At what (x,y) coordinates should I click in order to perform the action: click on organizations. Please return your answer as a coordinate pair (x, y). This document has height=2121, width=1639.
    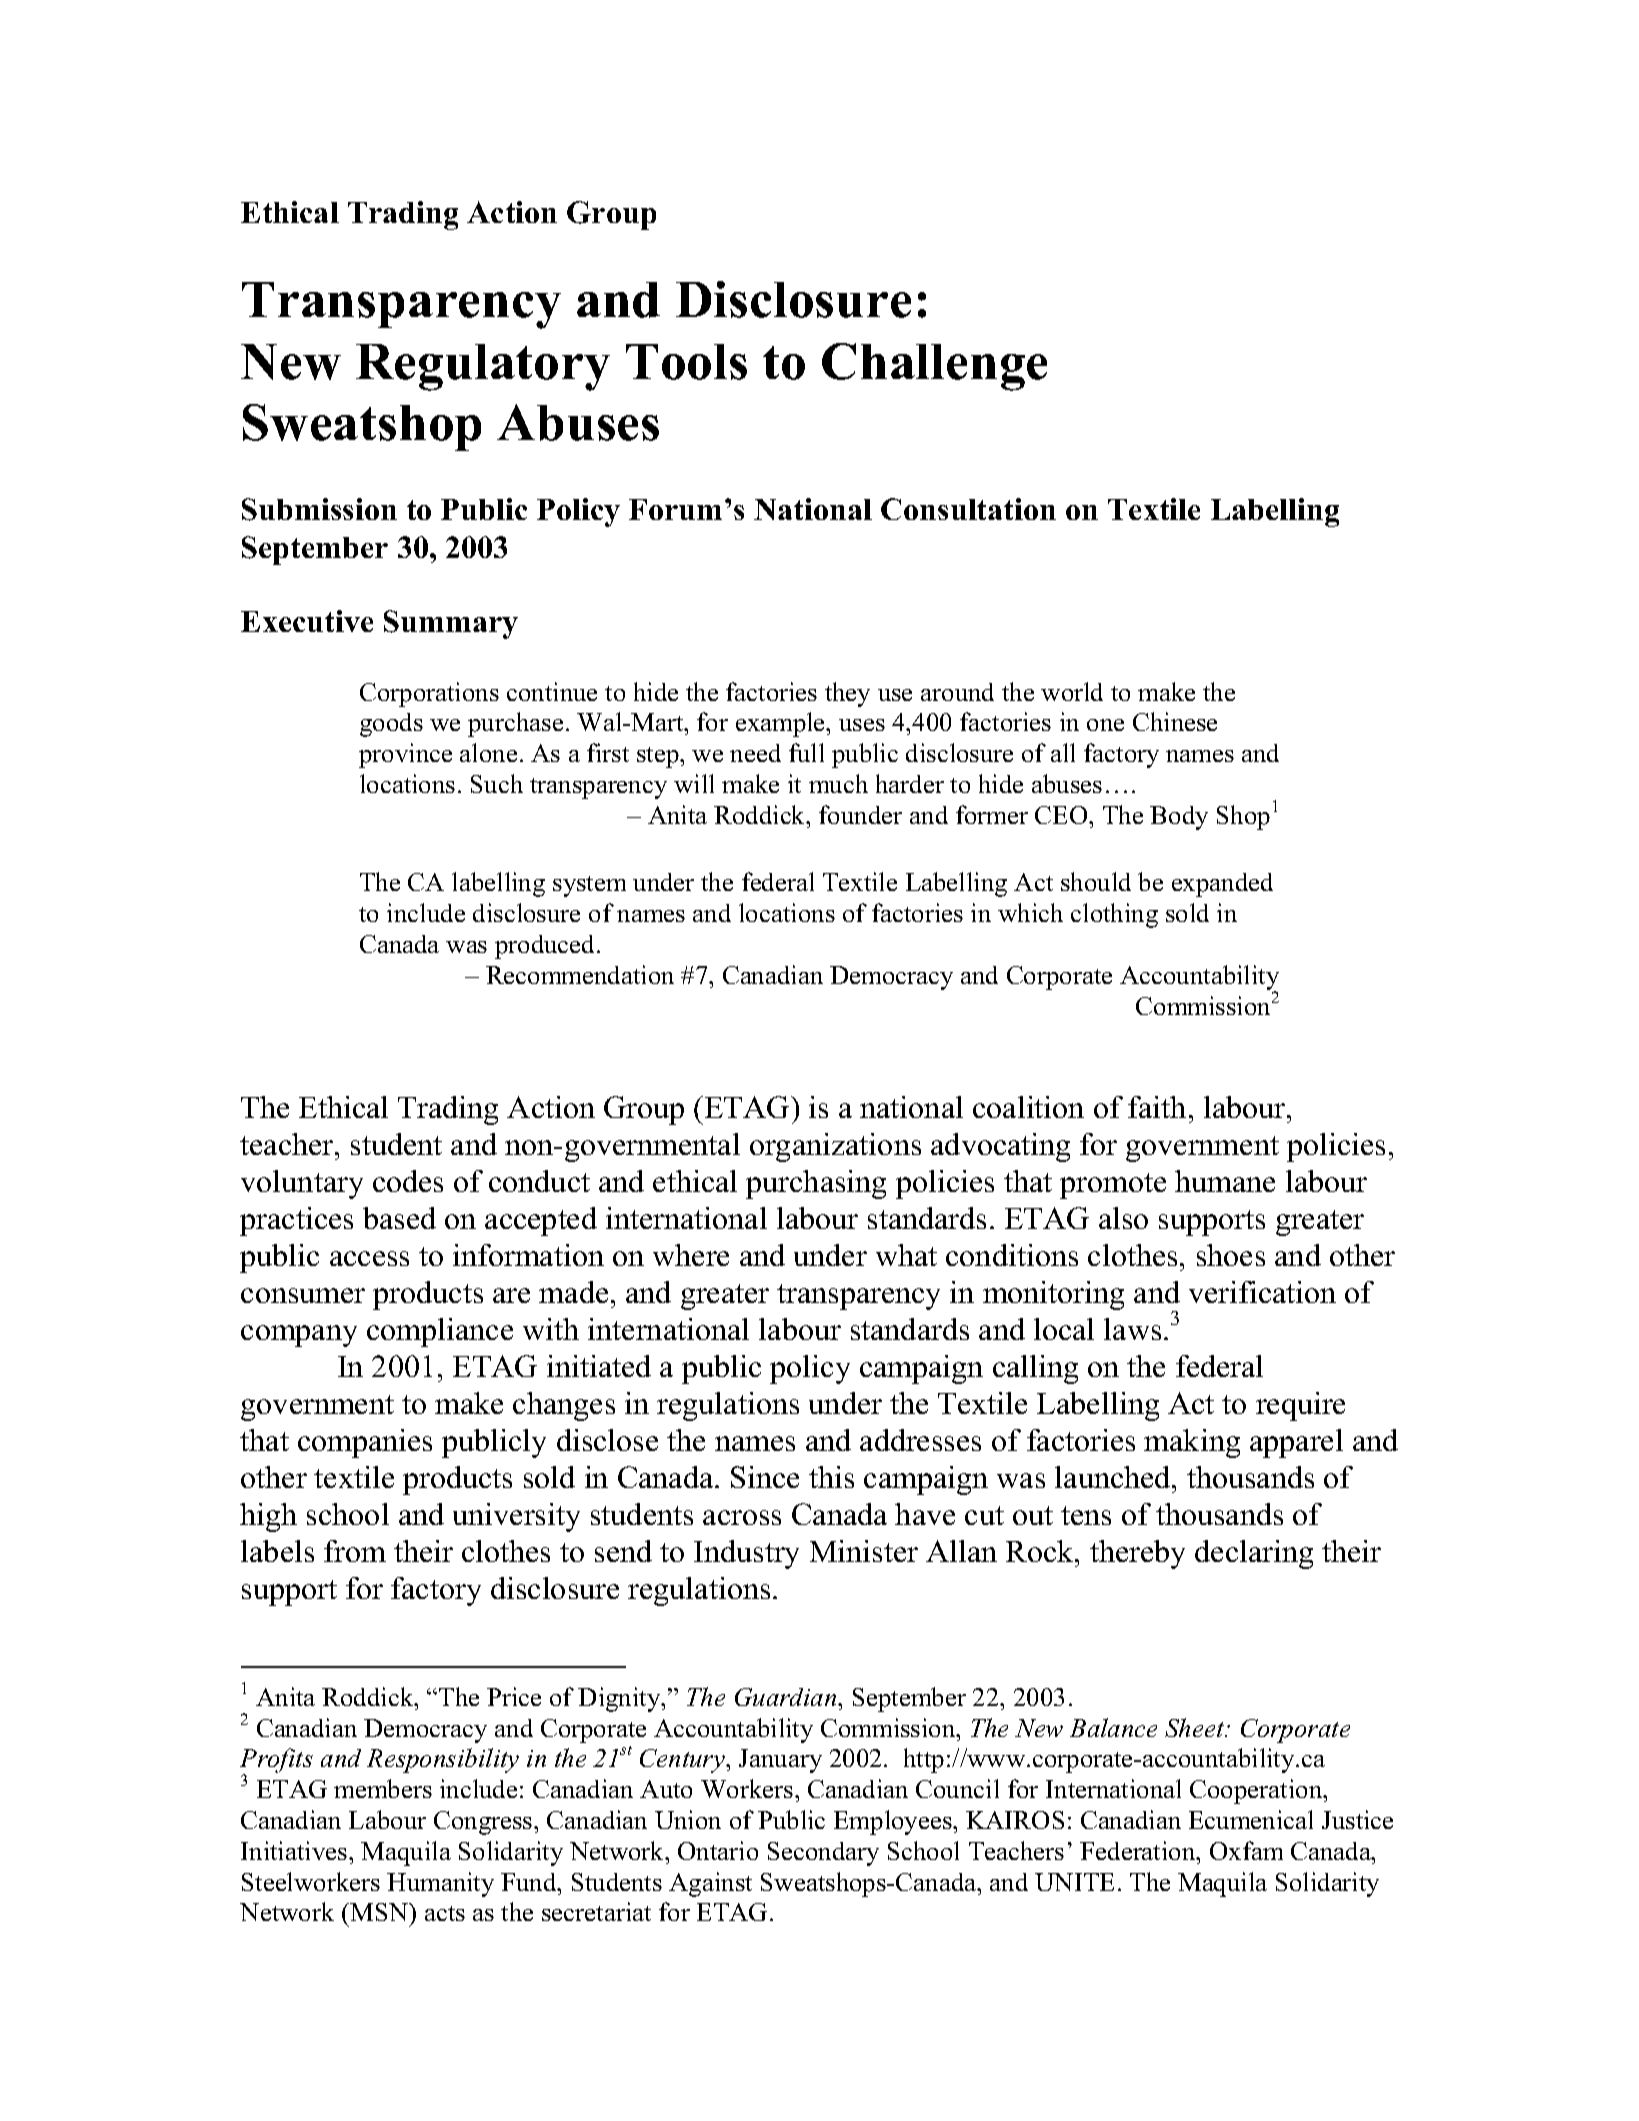
    Looking at the image, I should click on (835, 1147).
